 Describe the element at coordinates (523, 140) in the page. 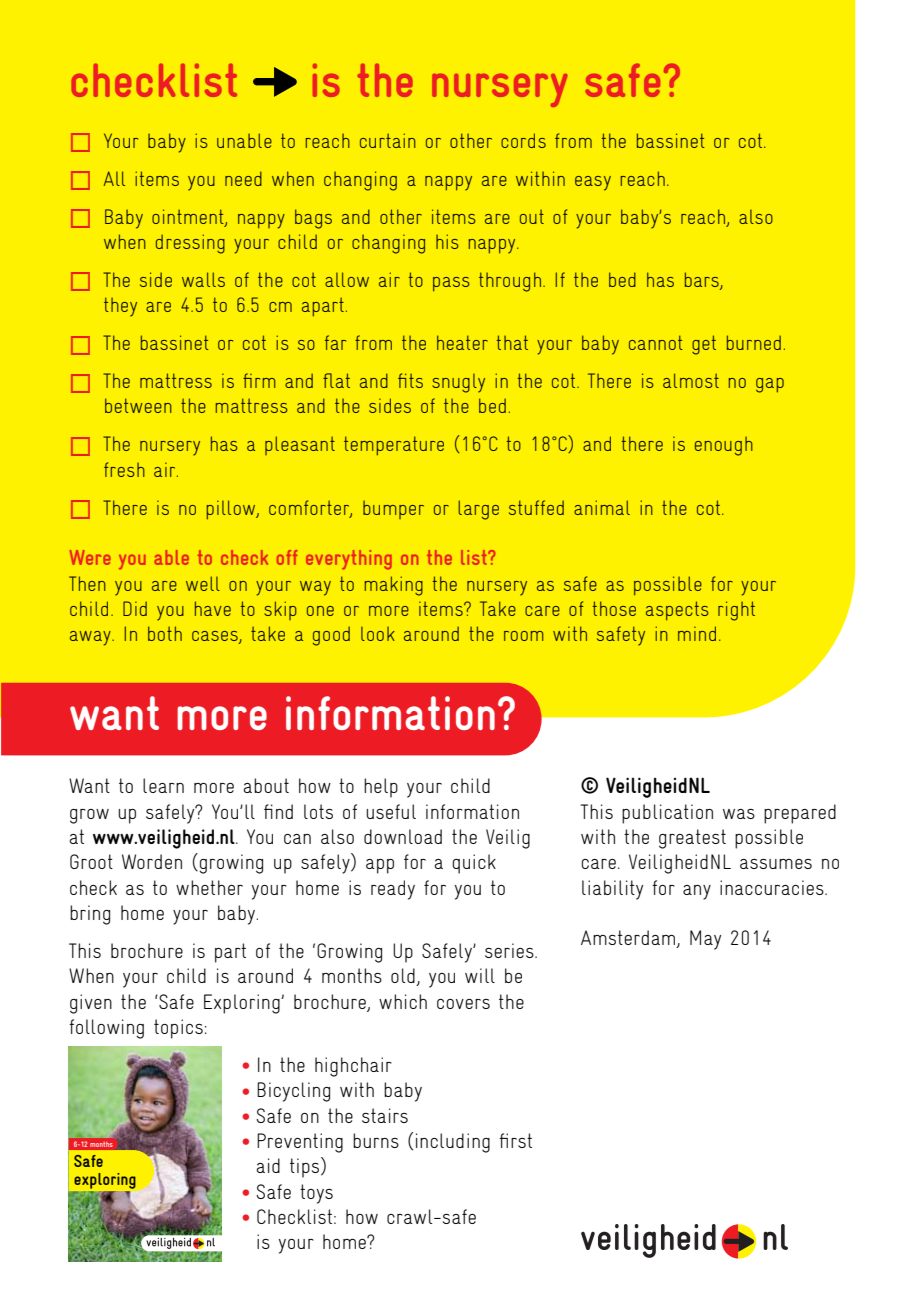

I see `cords` at that location.
